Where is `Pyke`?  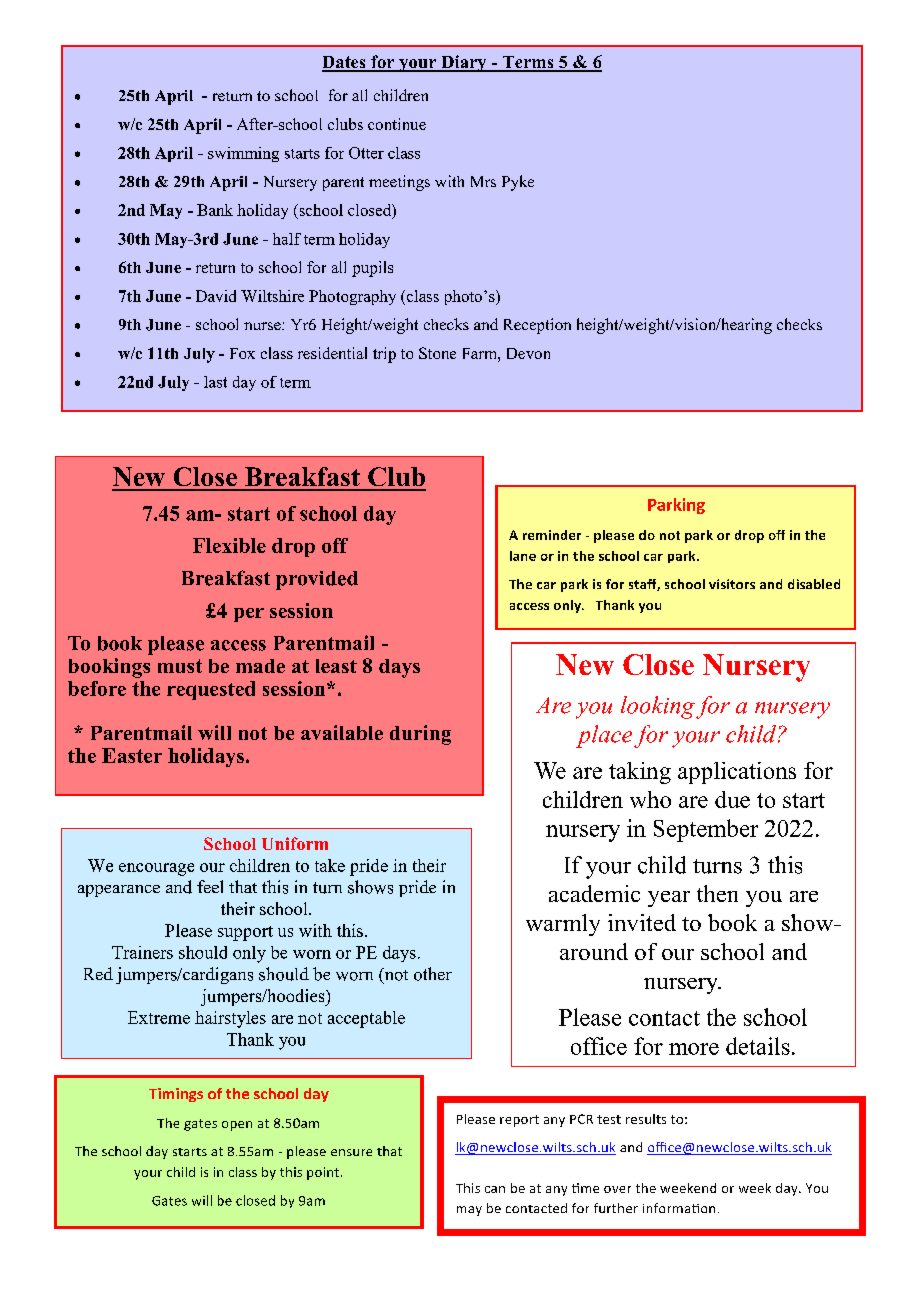 Pyke is located at coordinates (518, 183).
